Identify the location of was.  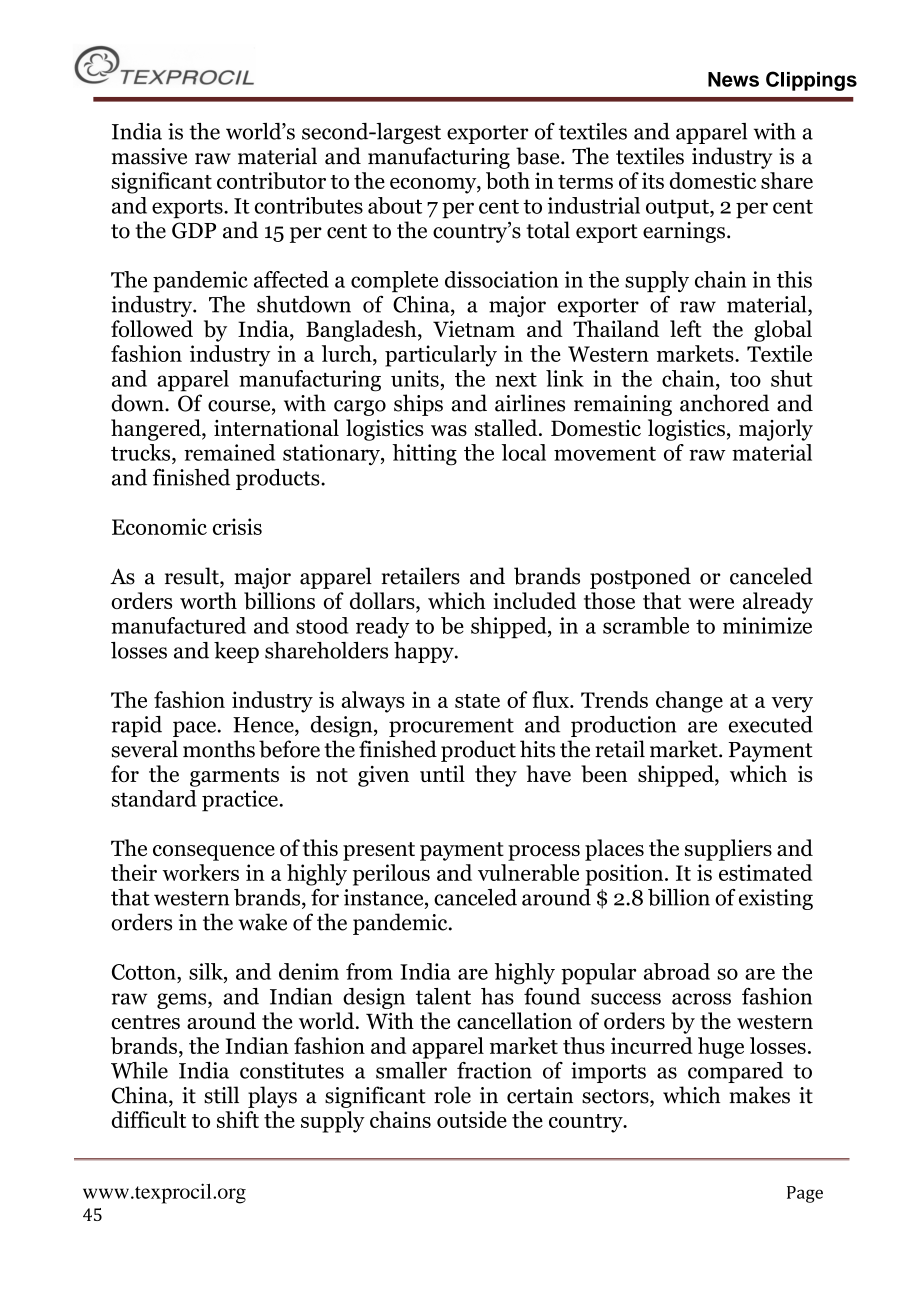
(449, 430).
